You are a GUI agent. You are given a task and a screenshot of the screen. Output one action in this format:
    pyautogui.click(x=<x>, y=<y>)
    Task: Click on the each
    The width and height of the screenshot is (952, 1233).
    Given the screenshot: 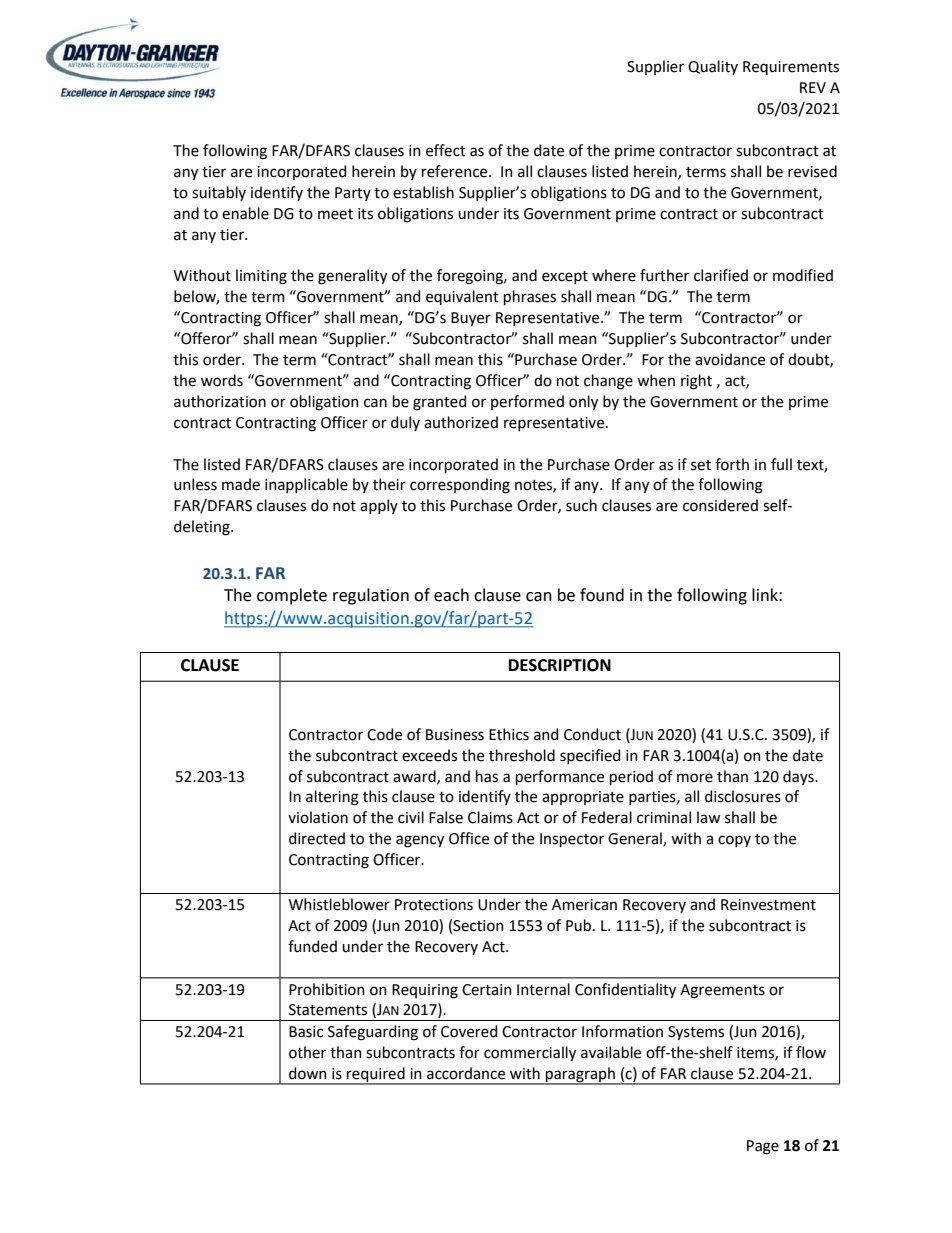 What is the action you would take?
    pyautogui.click(x=451, y=595)
